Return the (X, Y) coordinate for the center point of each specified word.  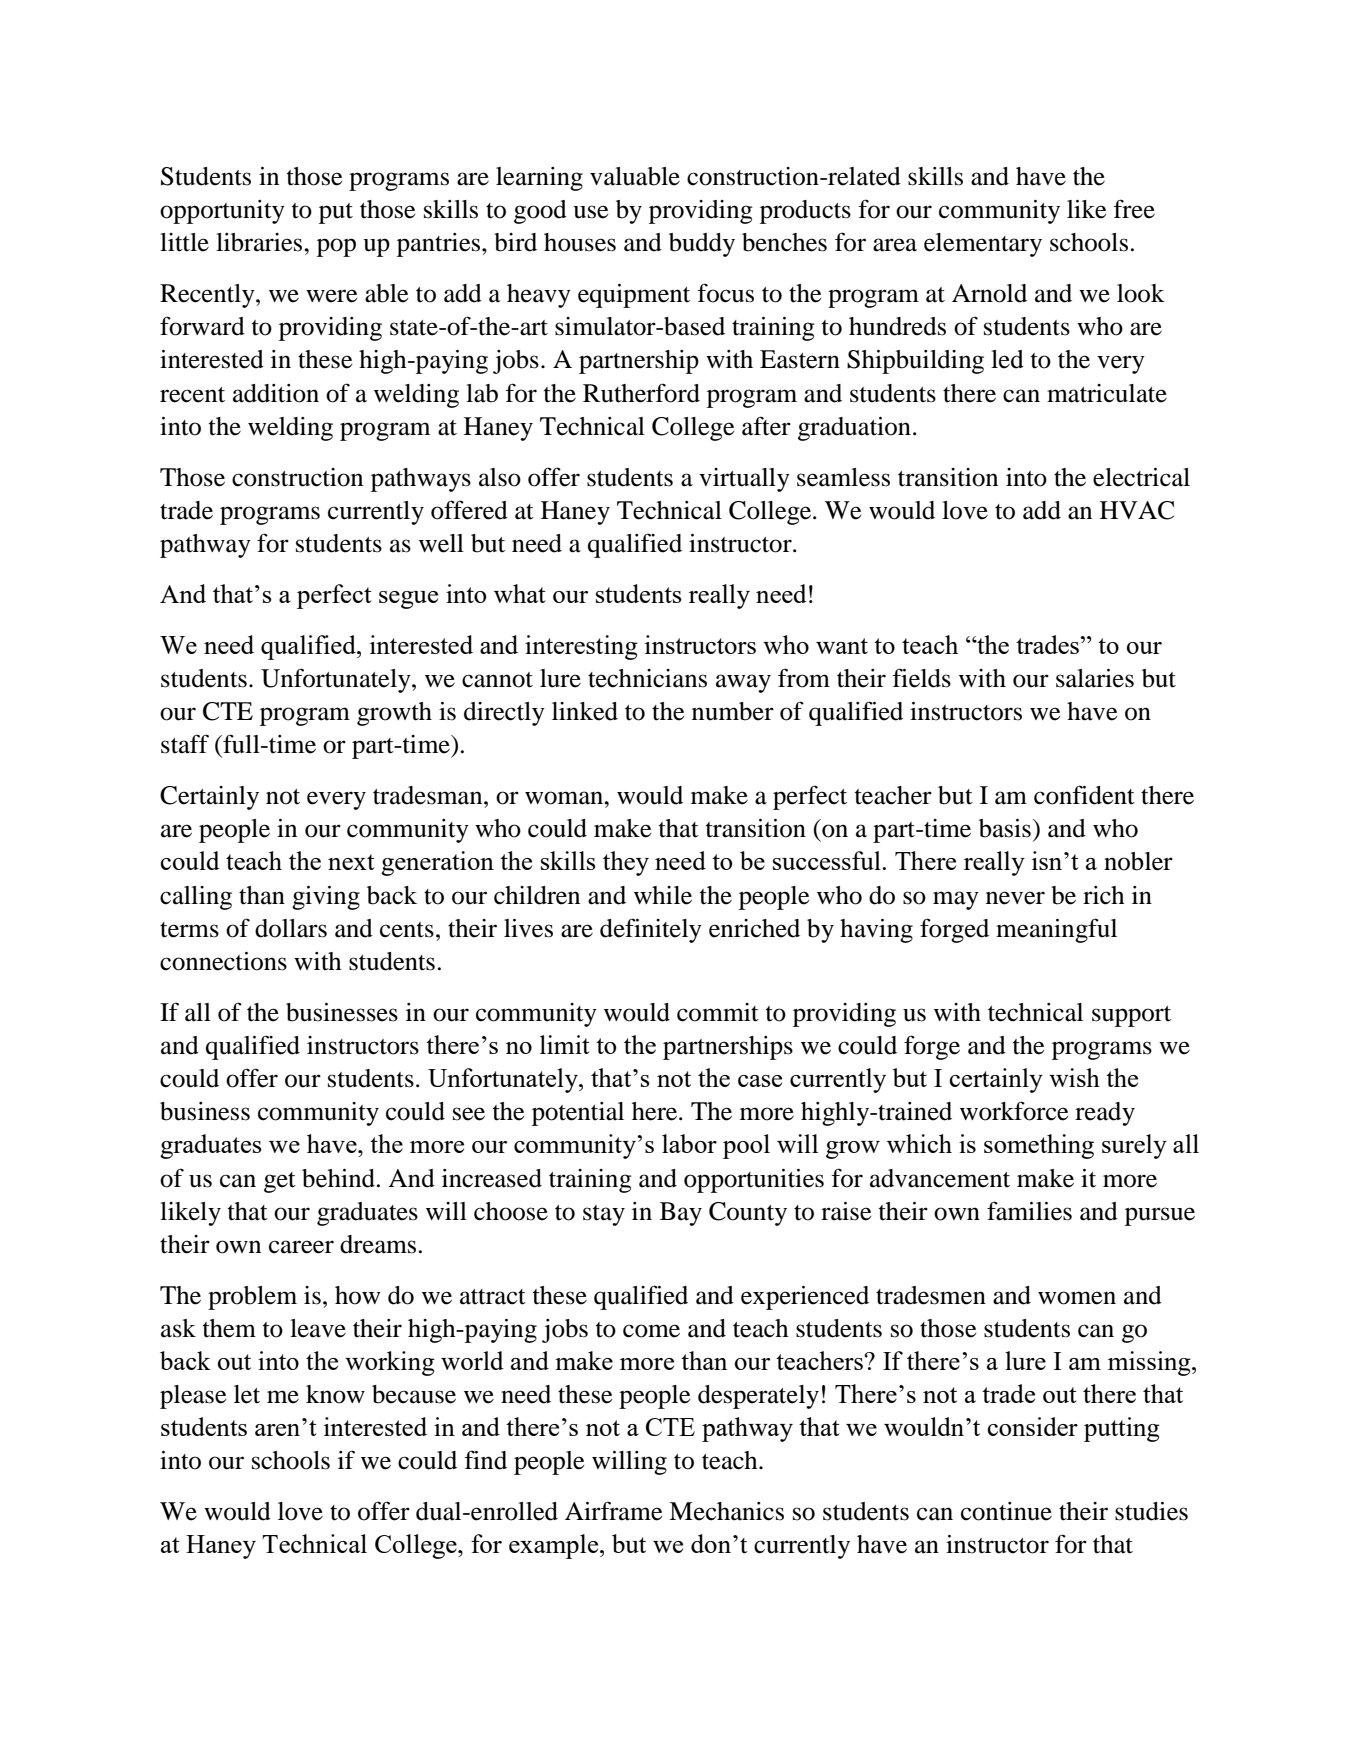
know (335, 1394)
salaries (1095, 678)
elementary (983, 245)
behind (338, 1178)
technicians (647, 678)
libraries (260, 242)
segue (408, 600)
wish (1074, 1077)
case (760, 1081)
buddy (702, 245)
